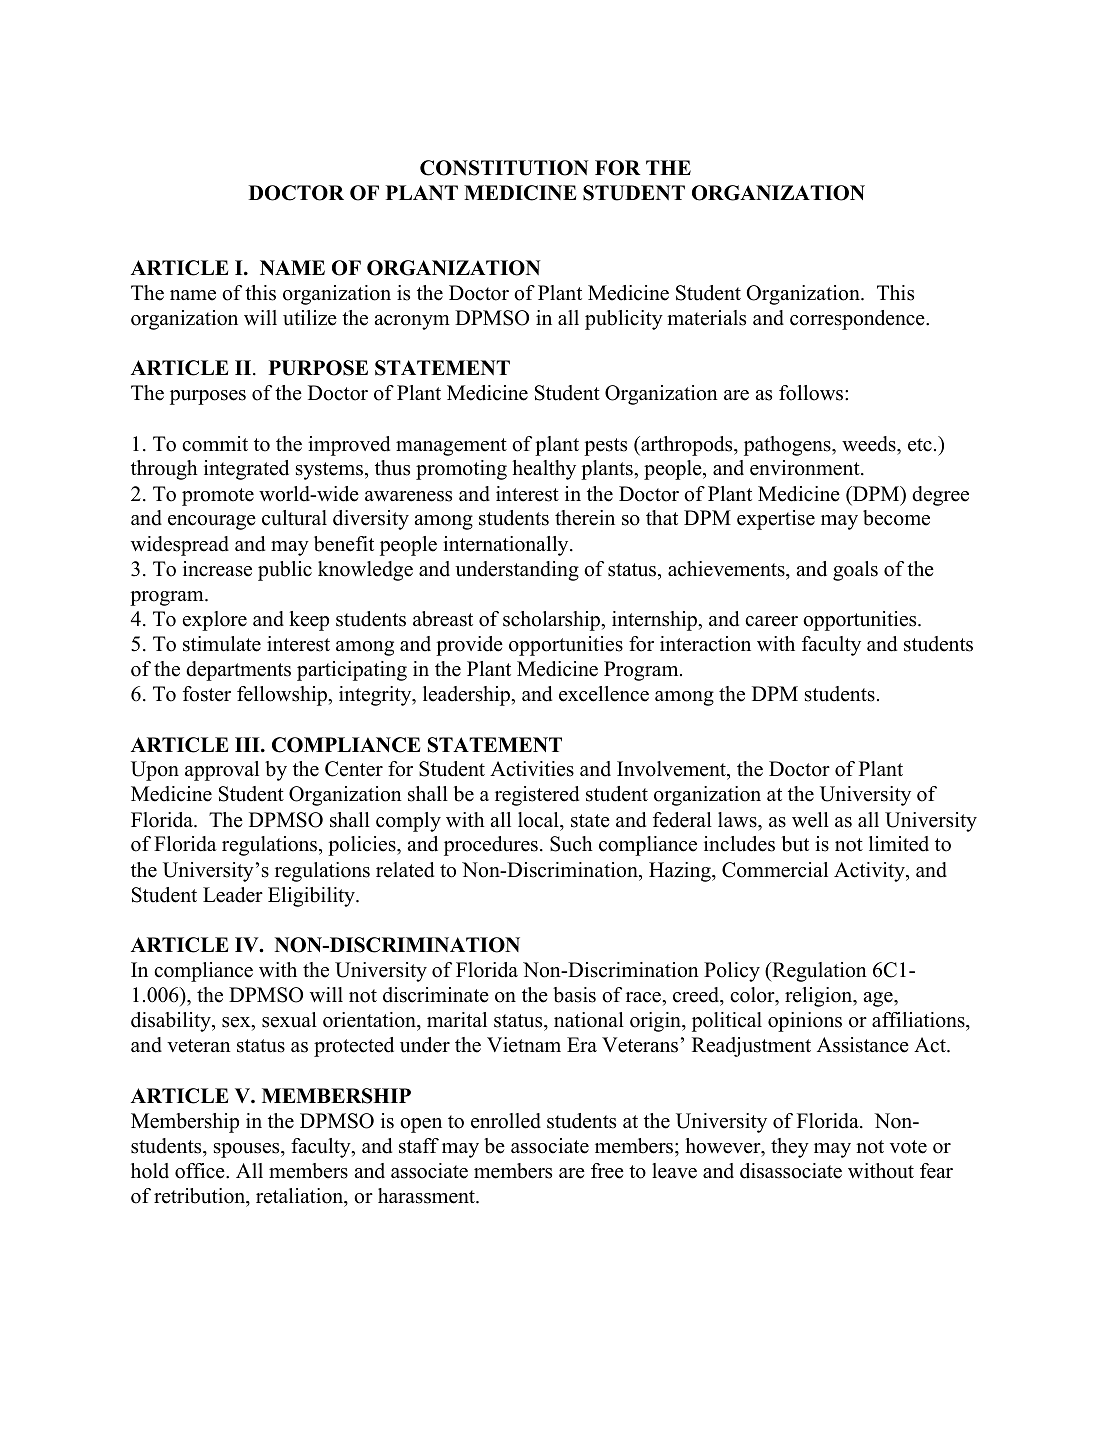 The image size is (1111, 1438). Describe the element at coordinates (215, 444) in the image. I see `commit` at that location.
